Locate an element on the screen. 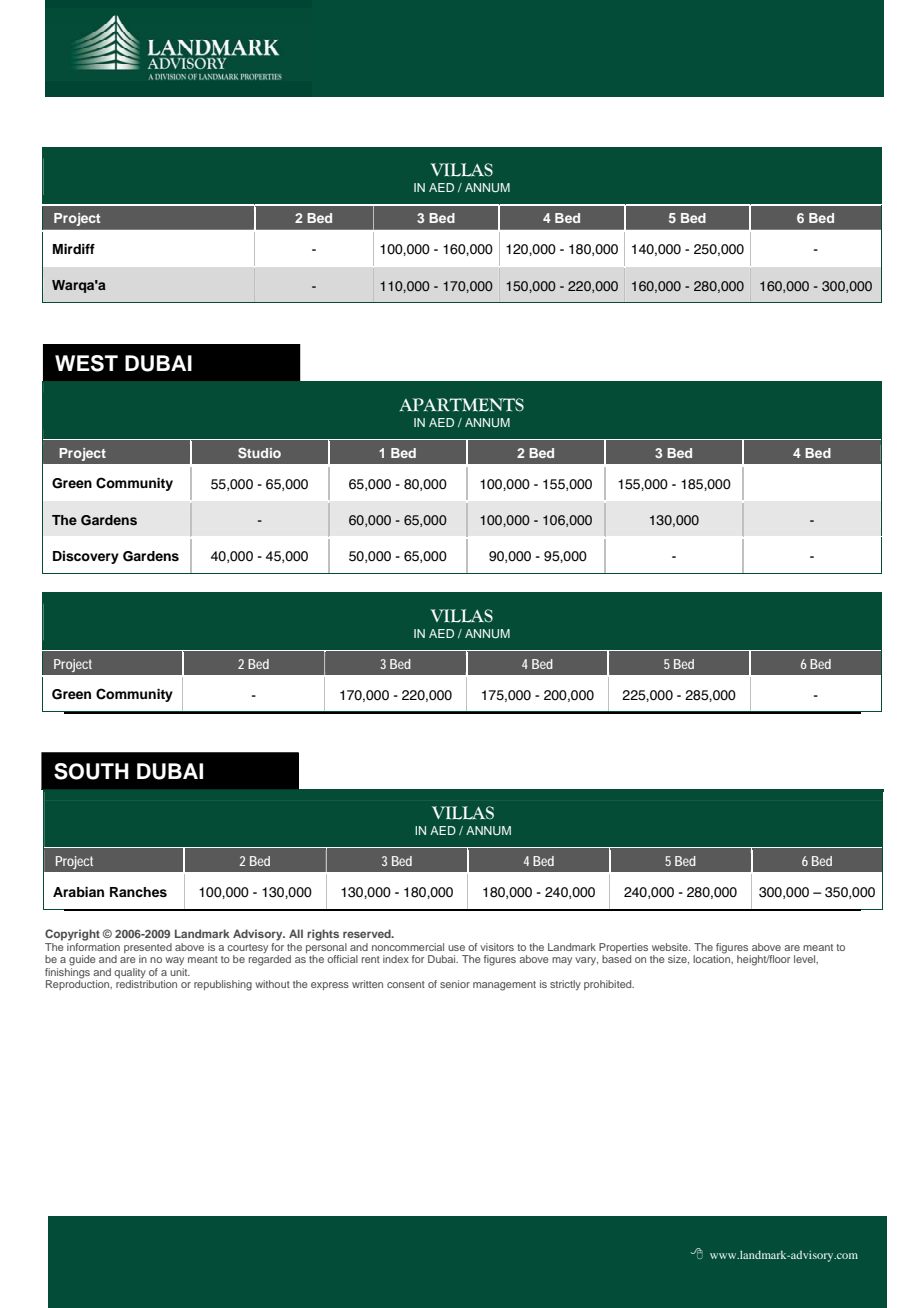  Ranches is located at coordinates (138, 892).
